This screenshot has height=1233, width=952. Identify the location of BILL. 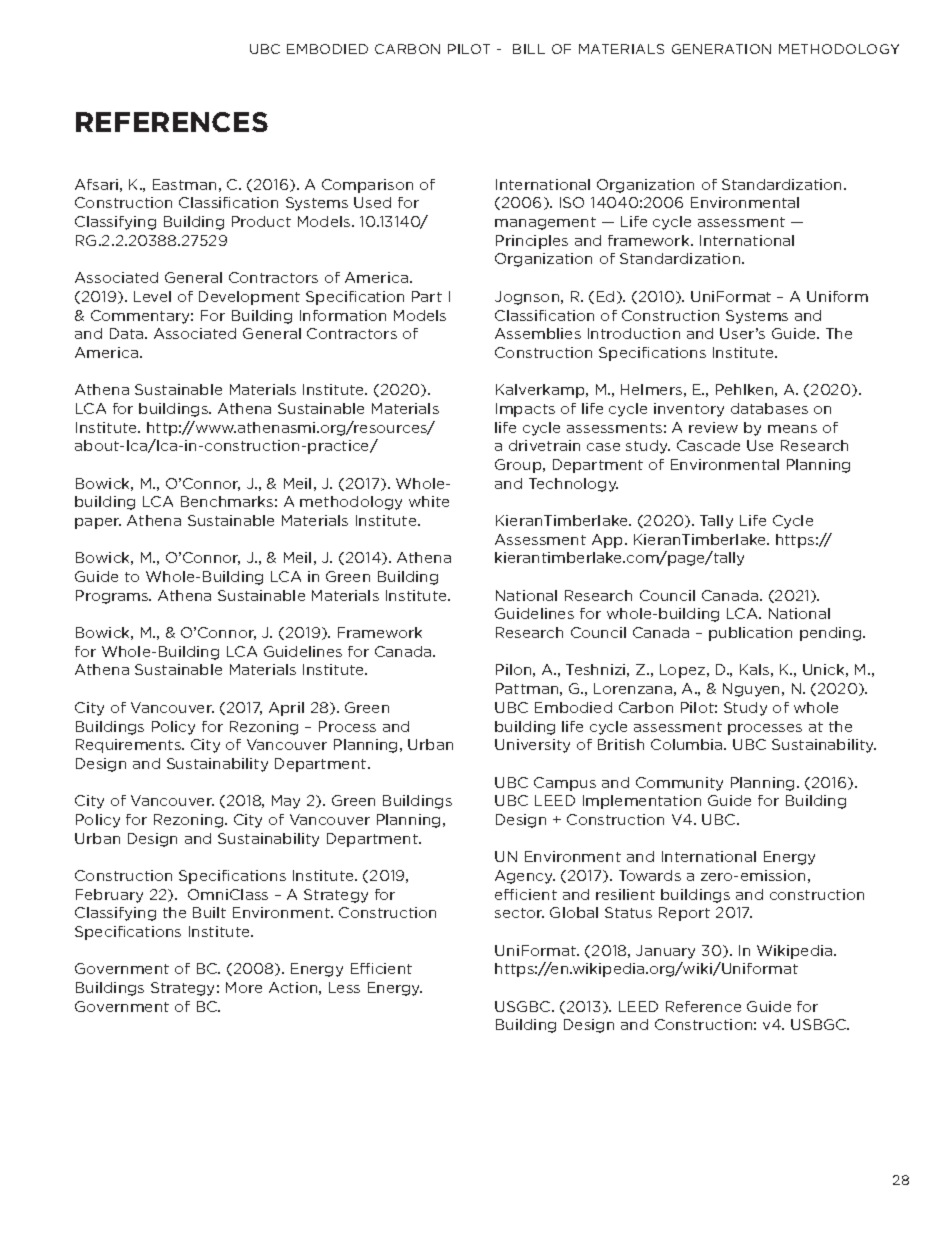
(529, 49).
